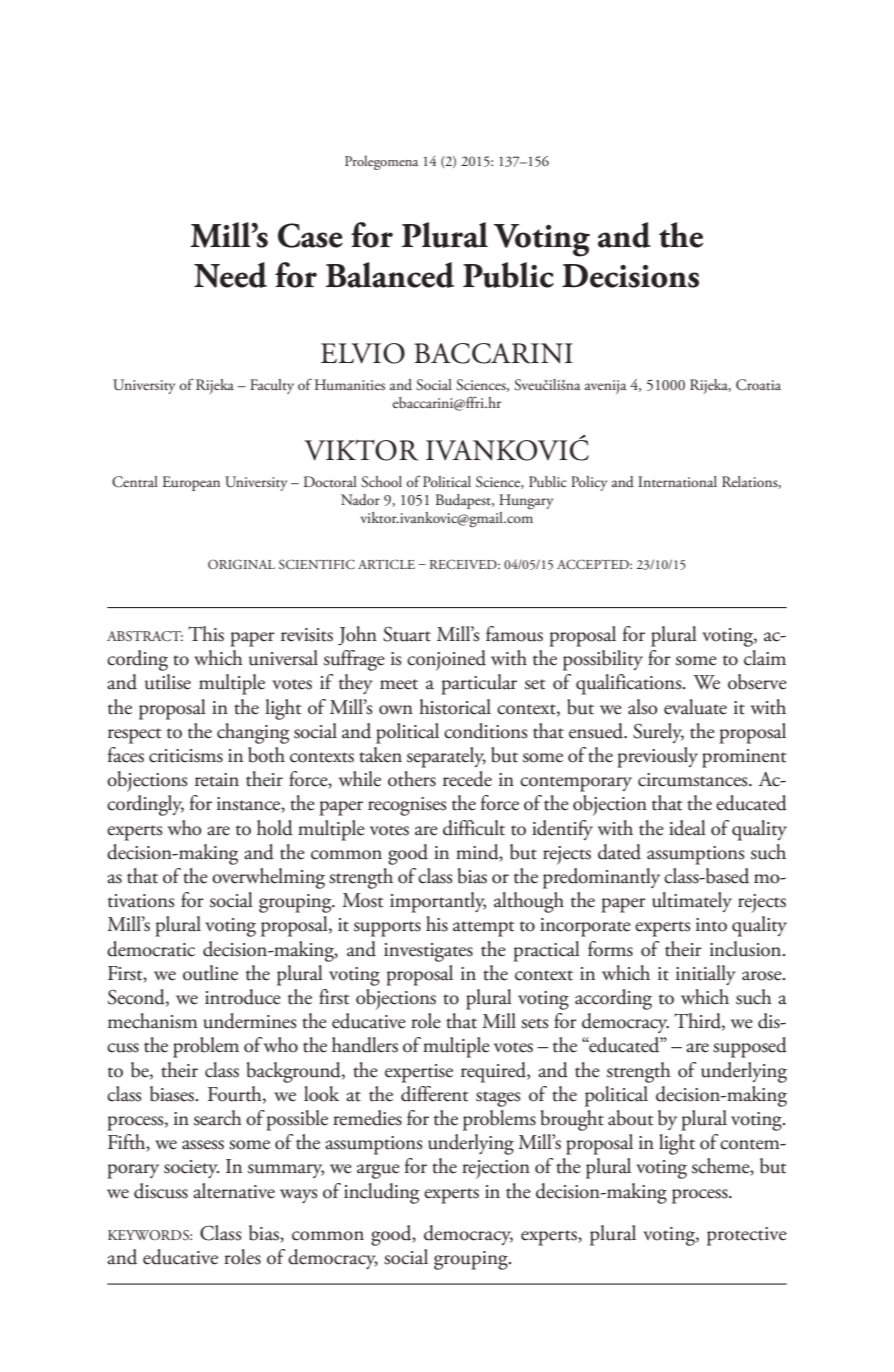 The height and width of the screenshot is (1372, 894). Describe the element at coordinates (658, 733) in the screenshot. I see `Surely` at that location.
